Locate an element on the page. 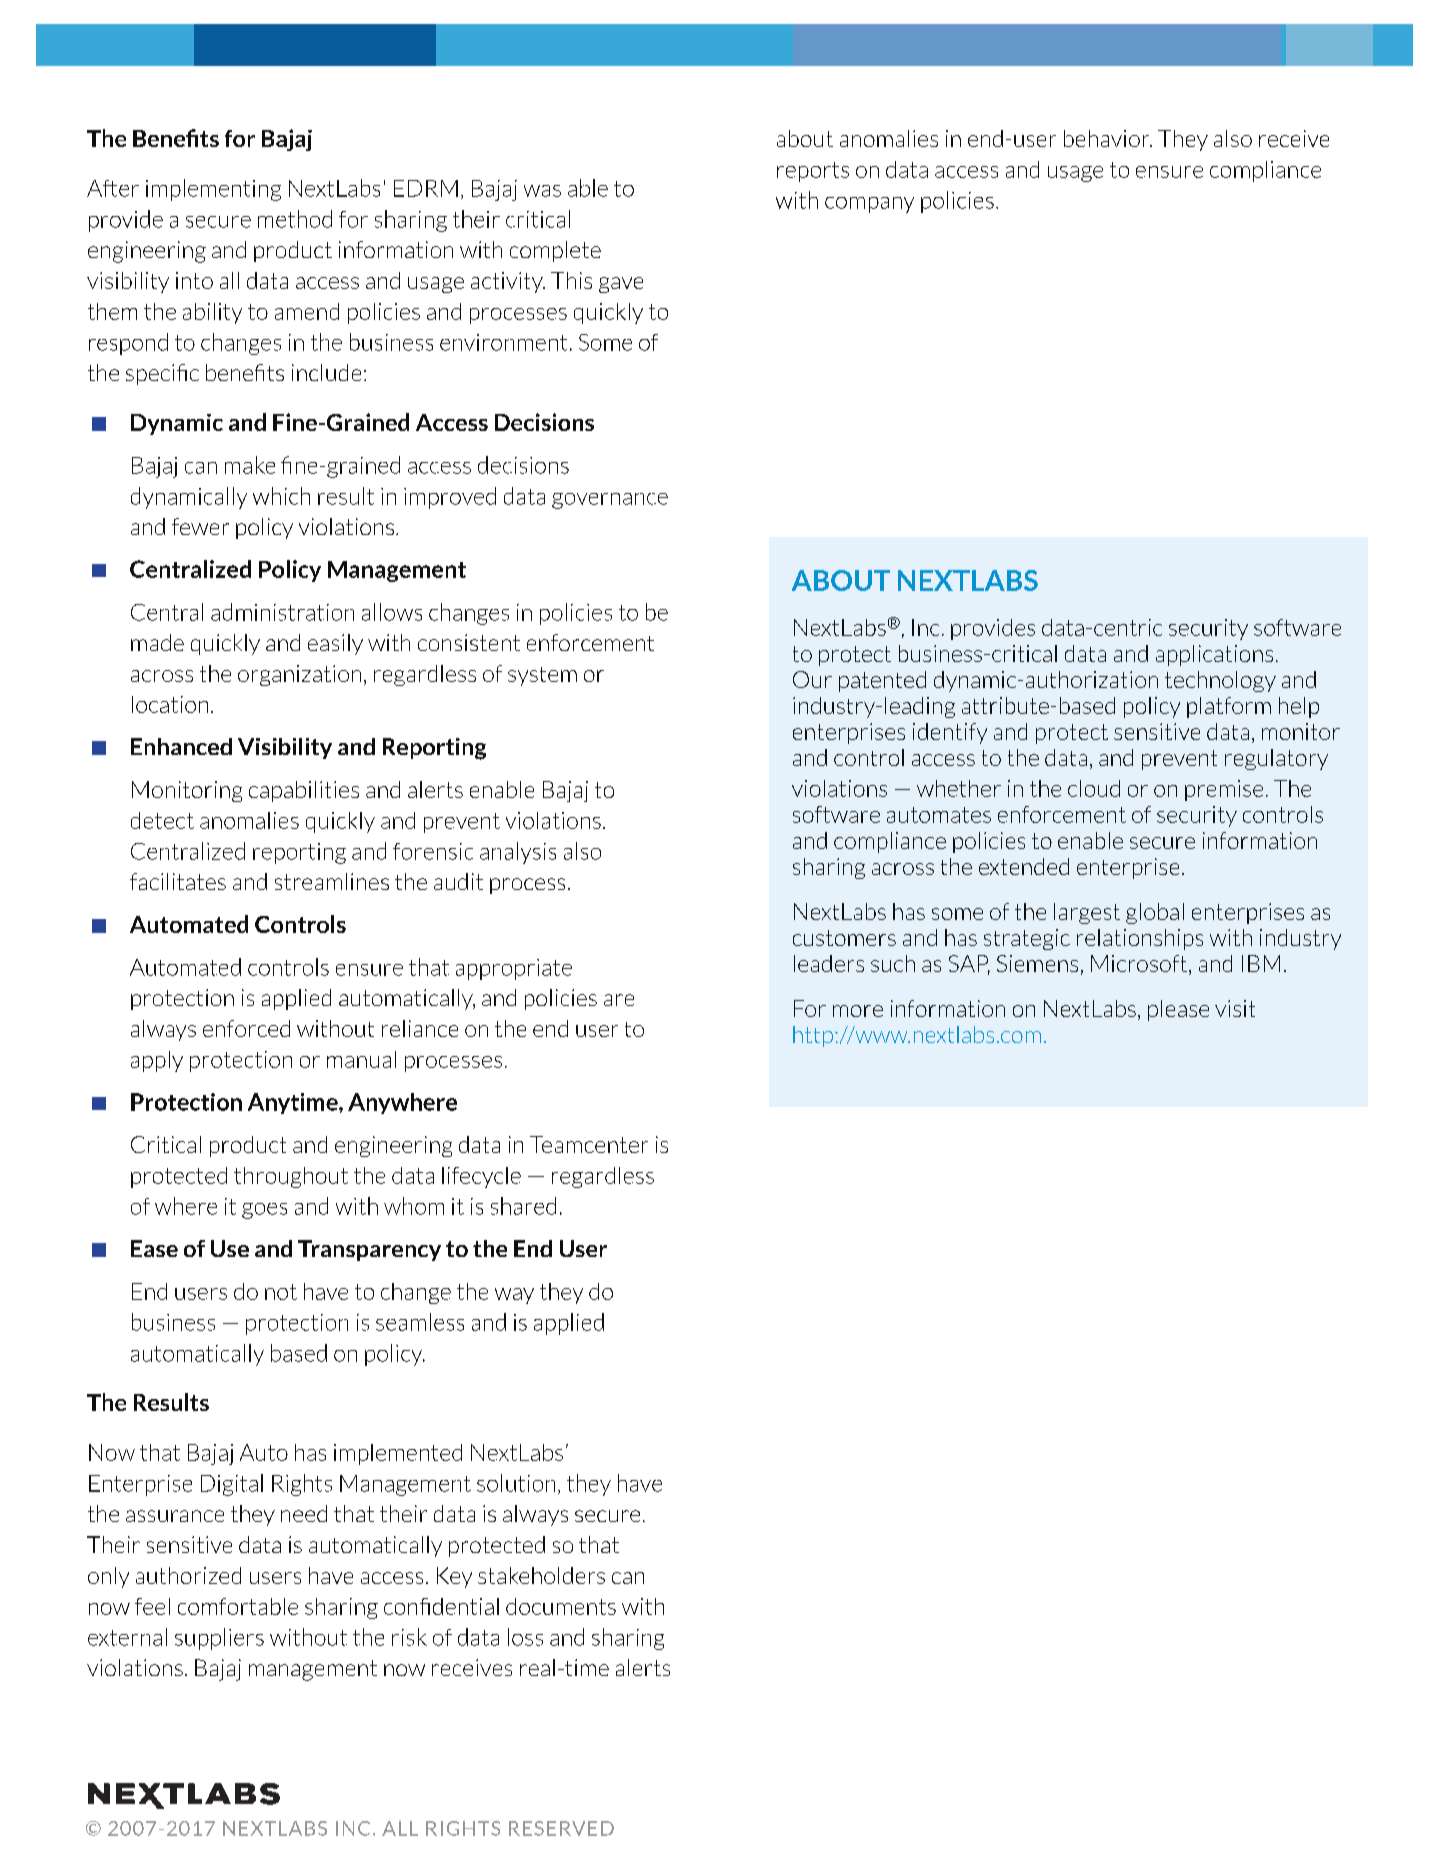 This image has width=1449, height=1875. organization is located at coordinates (299, 675).
